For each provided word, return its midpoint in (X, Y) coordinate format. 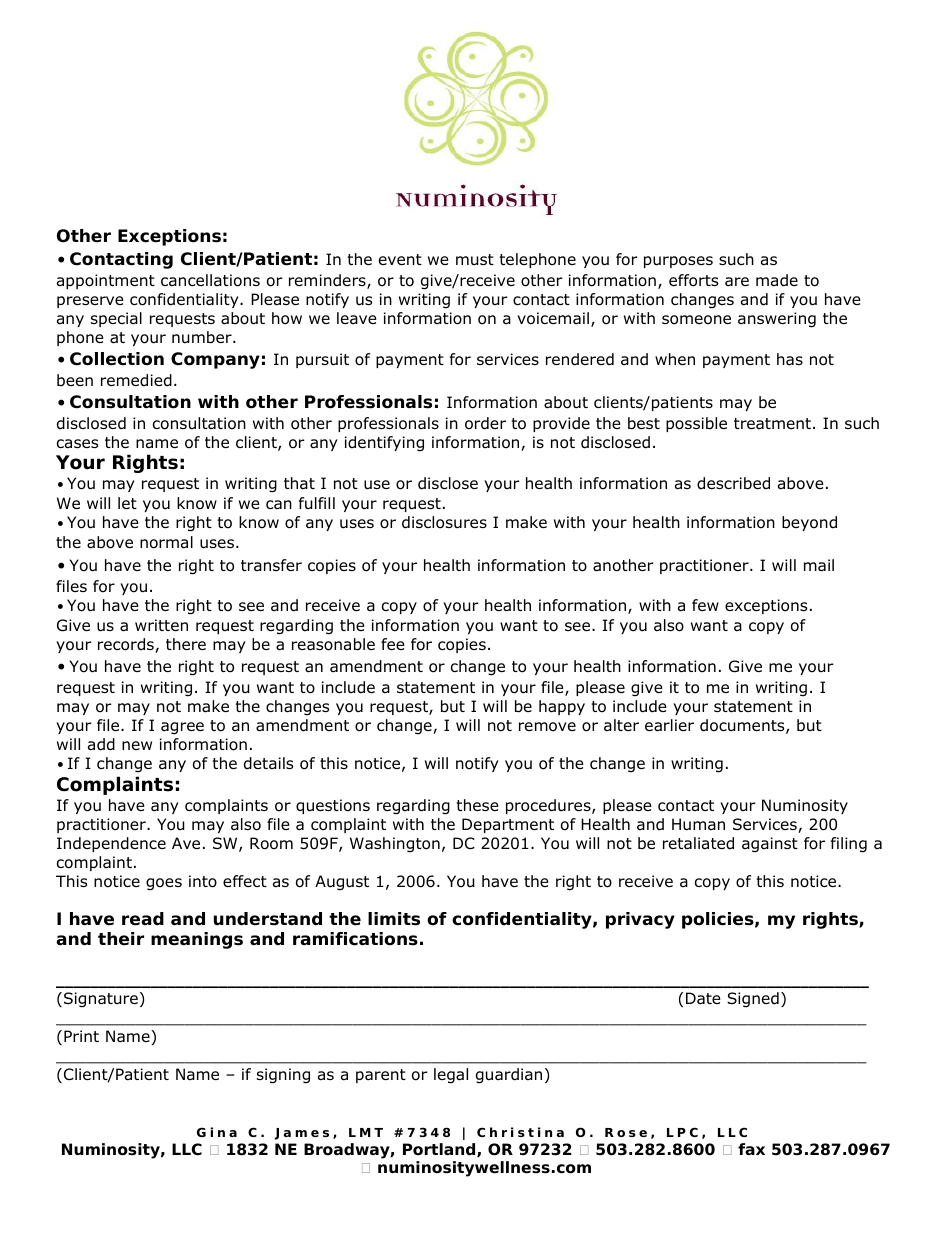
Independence (111, 844)
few (705, 605)
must (475, 259)
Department (508, 825)
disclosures (444, 522)
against (770, 845)
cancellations (210, 280)
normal (166, 542)
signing (283, 1076)
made (777, 280)
